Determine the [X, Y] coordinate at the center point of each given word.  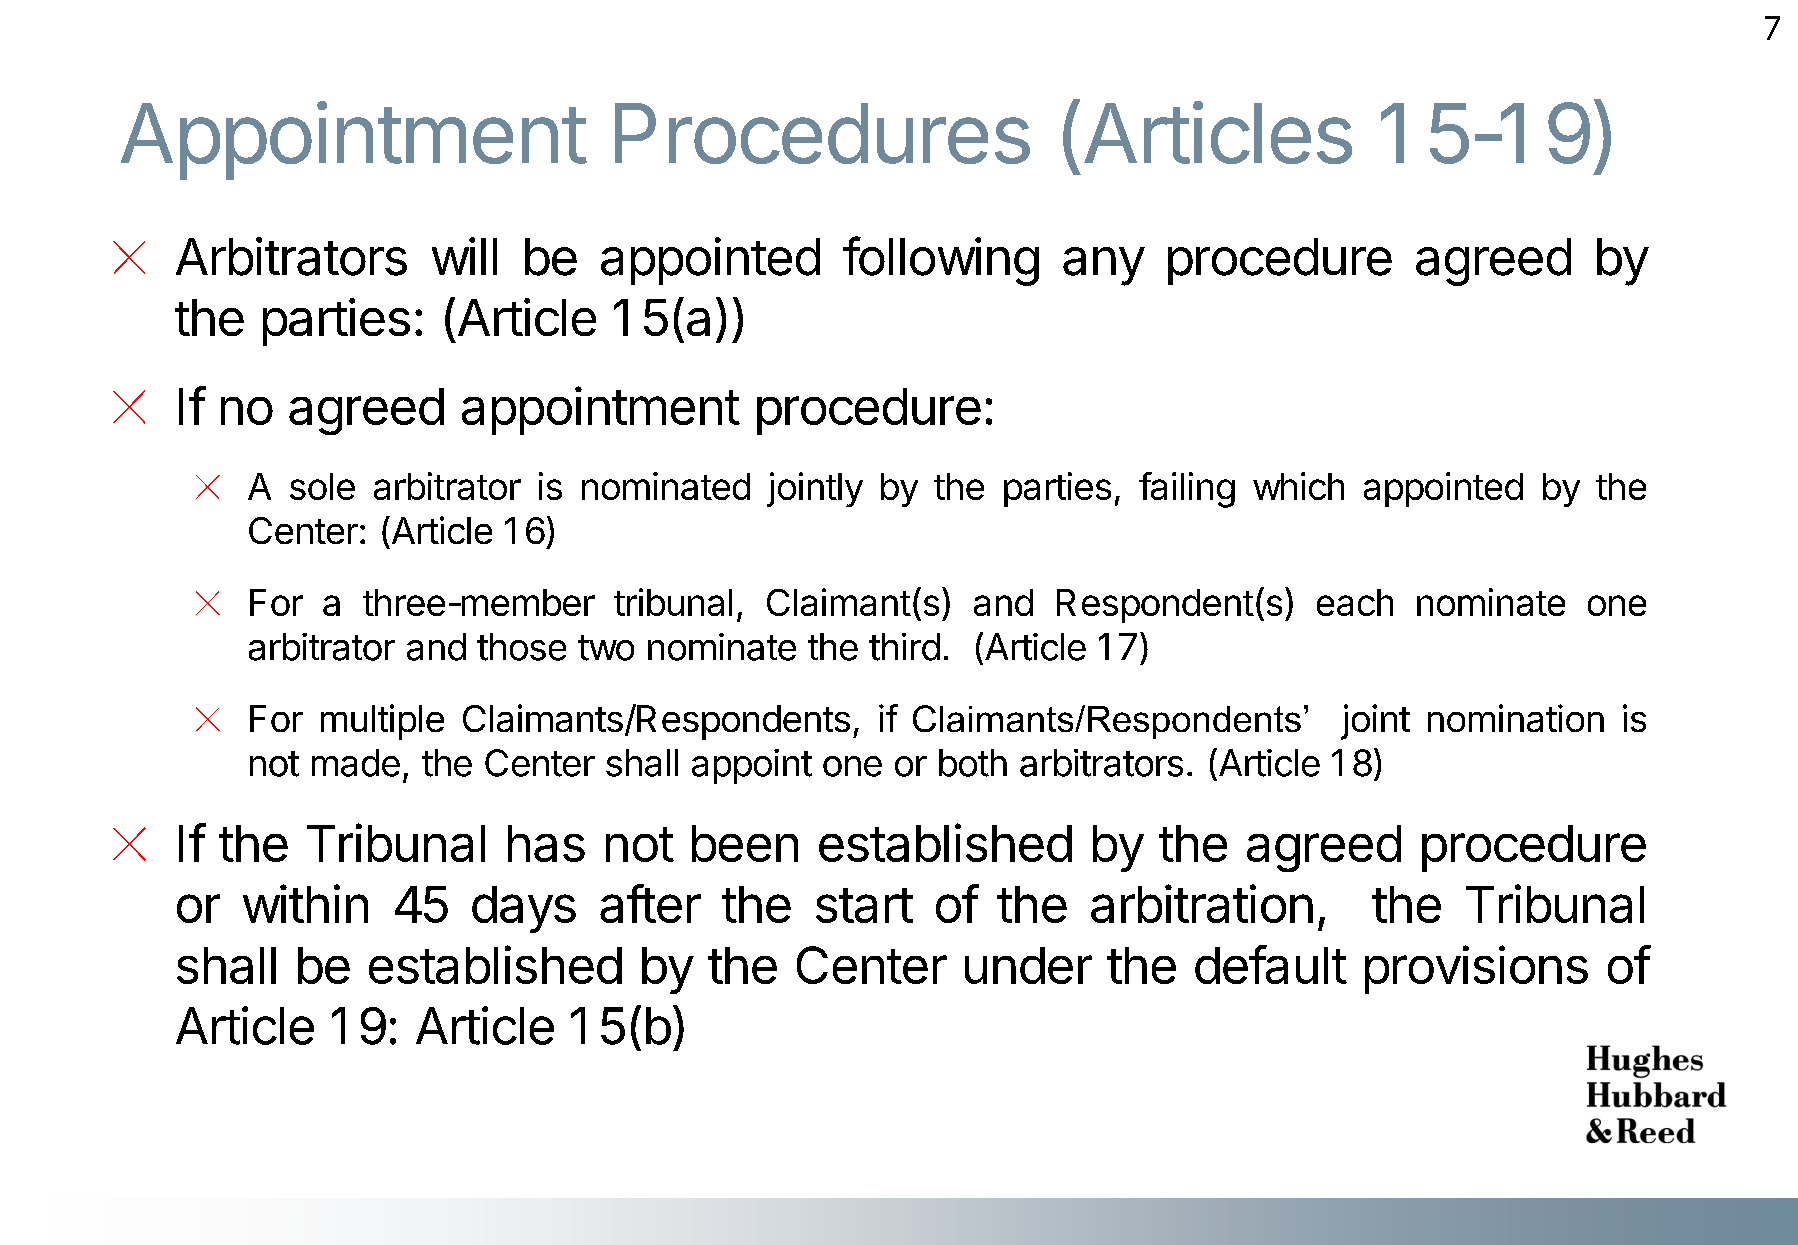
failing [1187, 490]
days [524, 909]
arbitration [1202, 903]
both [973, 763]
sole [322, 486]
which [1298, 486]
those [521, 647]
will [464, 256]
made [356, 763]
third [904, 647]
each [1355, 602]
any [1104, 266]
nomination [1516, 718]
